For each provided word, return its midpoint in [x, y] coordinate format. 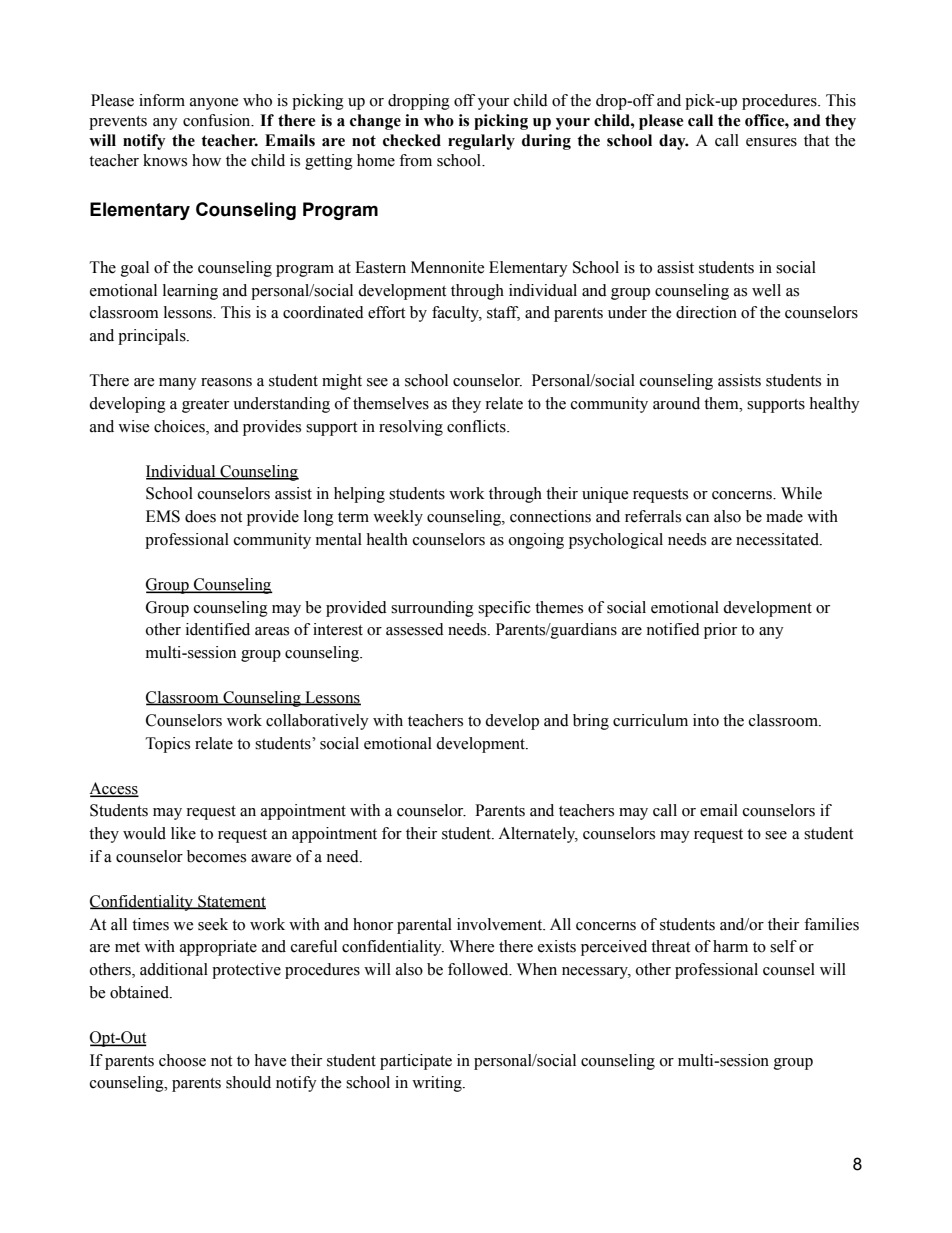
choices [180, 426]
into [706, 720]
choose [182, 1060]
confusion [218, 120]
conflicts [477, 426]
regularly [481, 142]
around [676, 403]
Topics [168, 745]
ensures [771, 142]
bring [591, 722]
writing [438, 1084]
